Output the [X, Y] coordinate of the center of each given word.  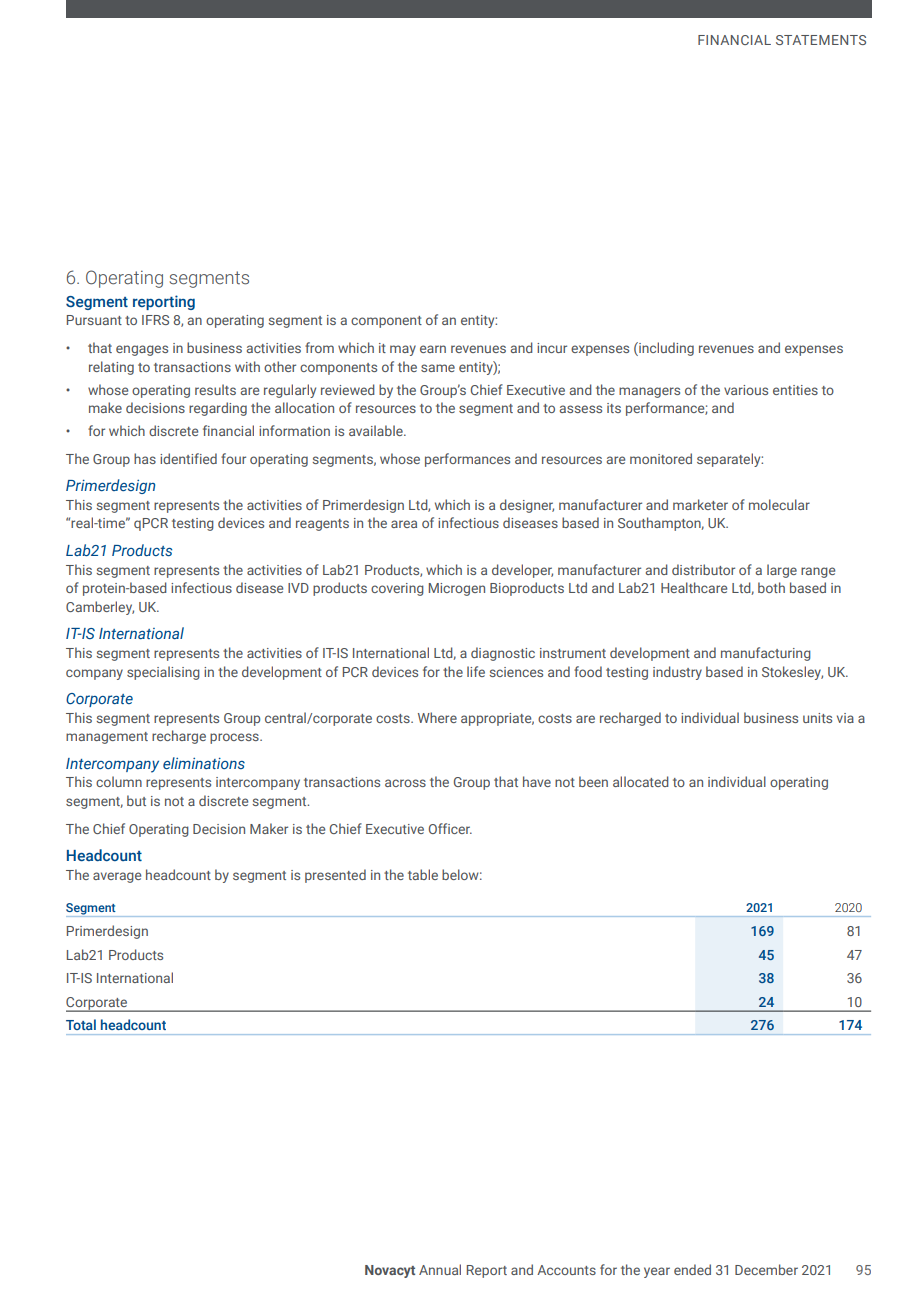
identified [188, 458]
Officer [450, 828]
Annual [440, 1269]
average [117, 877]
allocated [641, 781]
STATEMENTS [821, 40]
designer [527, 506]
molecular [779, 504]
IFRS [155, 320]
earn [433, 349]
